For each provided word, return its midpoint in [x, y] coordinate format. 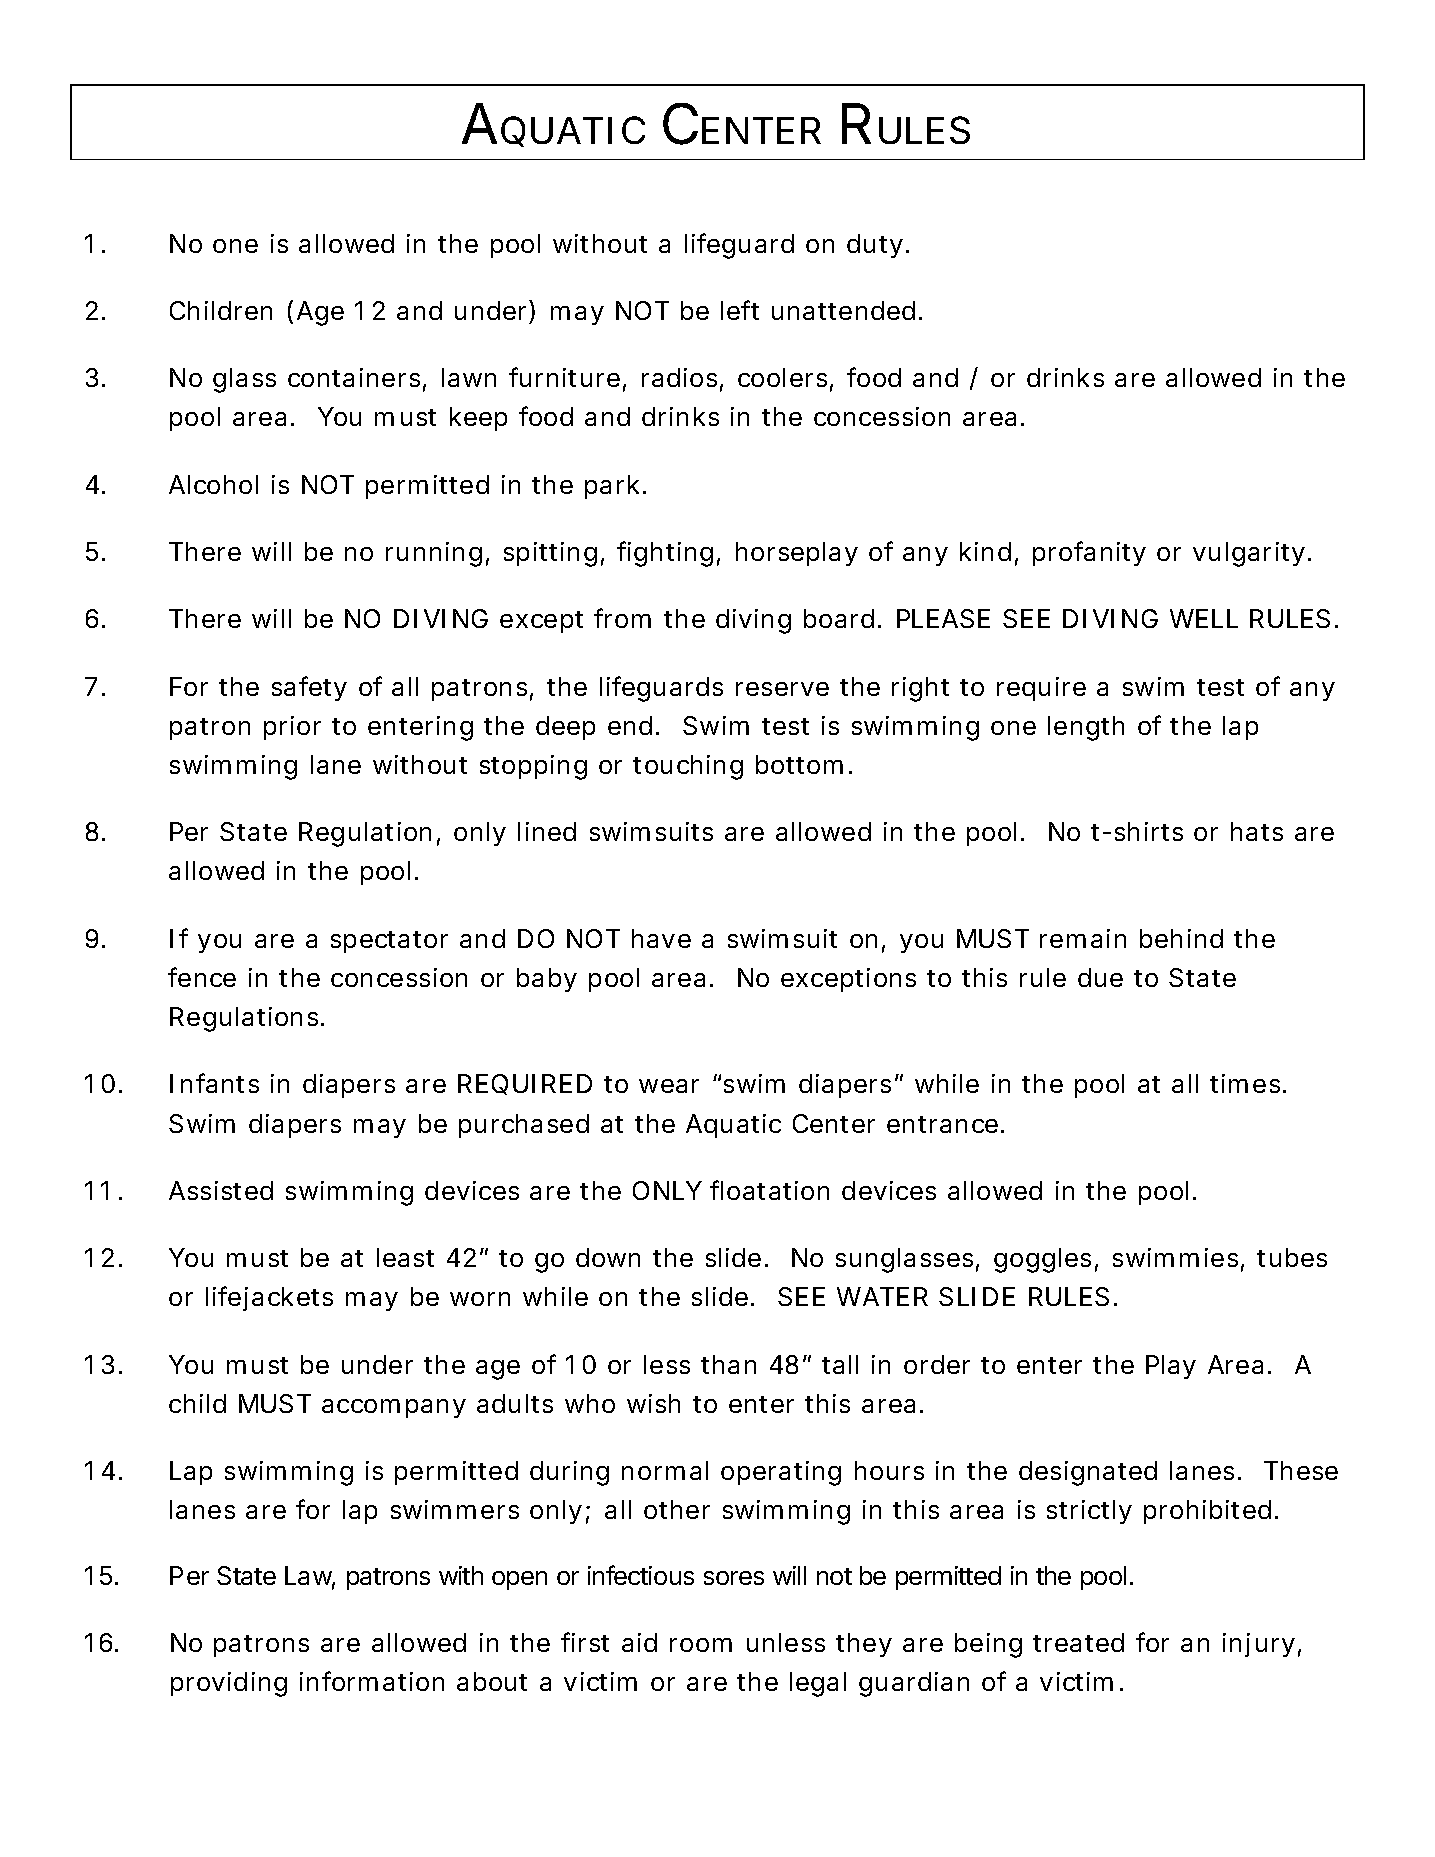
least [405, 1257]
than [728, 1364]
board [839, 618]
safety [309, 688]
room [701, 1645]
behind [1181, 938]
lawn [469, 377]
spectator [389, 942]
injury [1259, 1645]
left [740, 310]
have [661, 938]
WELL [1204, 618]
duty [875, 246]
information [372, 1681]
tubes [1292, 1257]
